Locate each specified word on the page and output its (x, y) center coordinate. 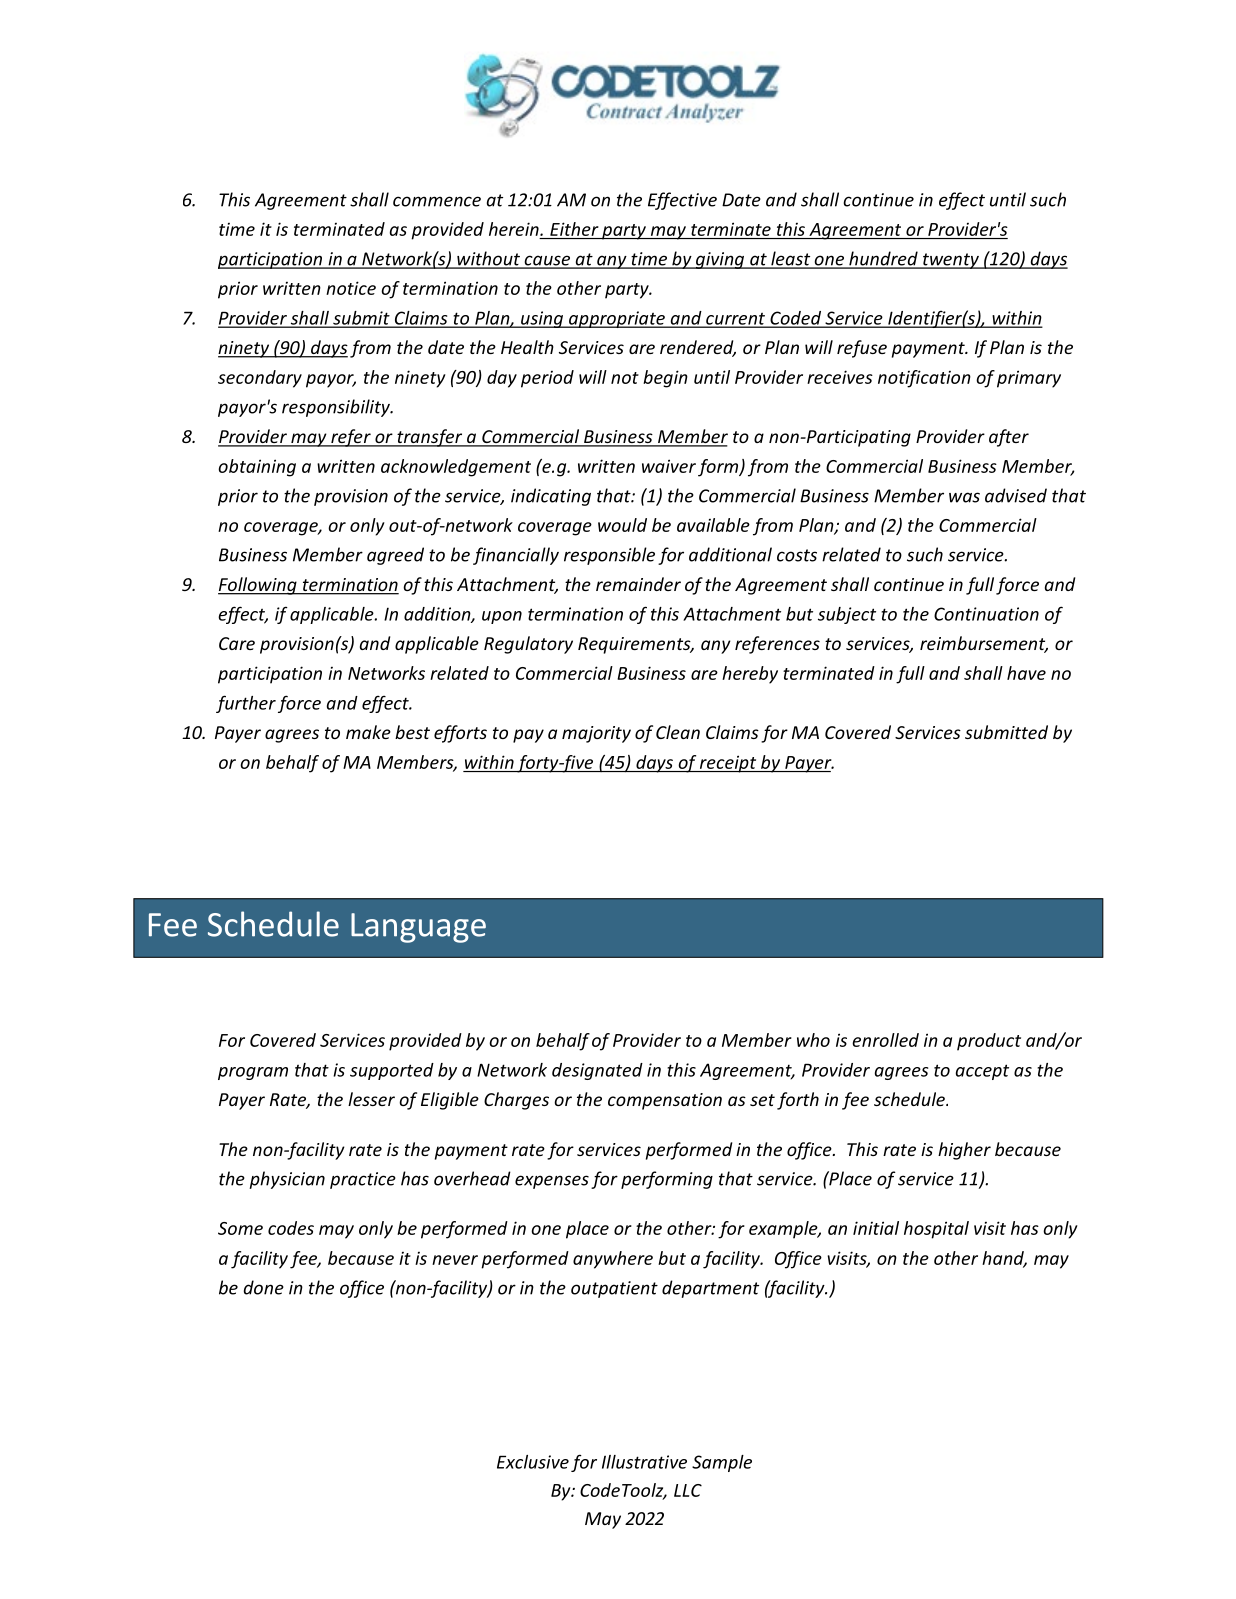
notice (351, 288)
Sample (722, 1463)
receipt (728, 764)
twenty (951, 261)
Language (418, 928)
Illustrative (644, 1462)
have (1026, 673)
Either (574, 229)
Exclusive (533, 1462)
